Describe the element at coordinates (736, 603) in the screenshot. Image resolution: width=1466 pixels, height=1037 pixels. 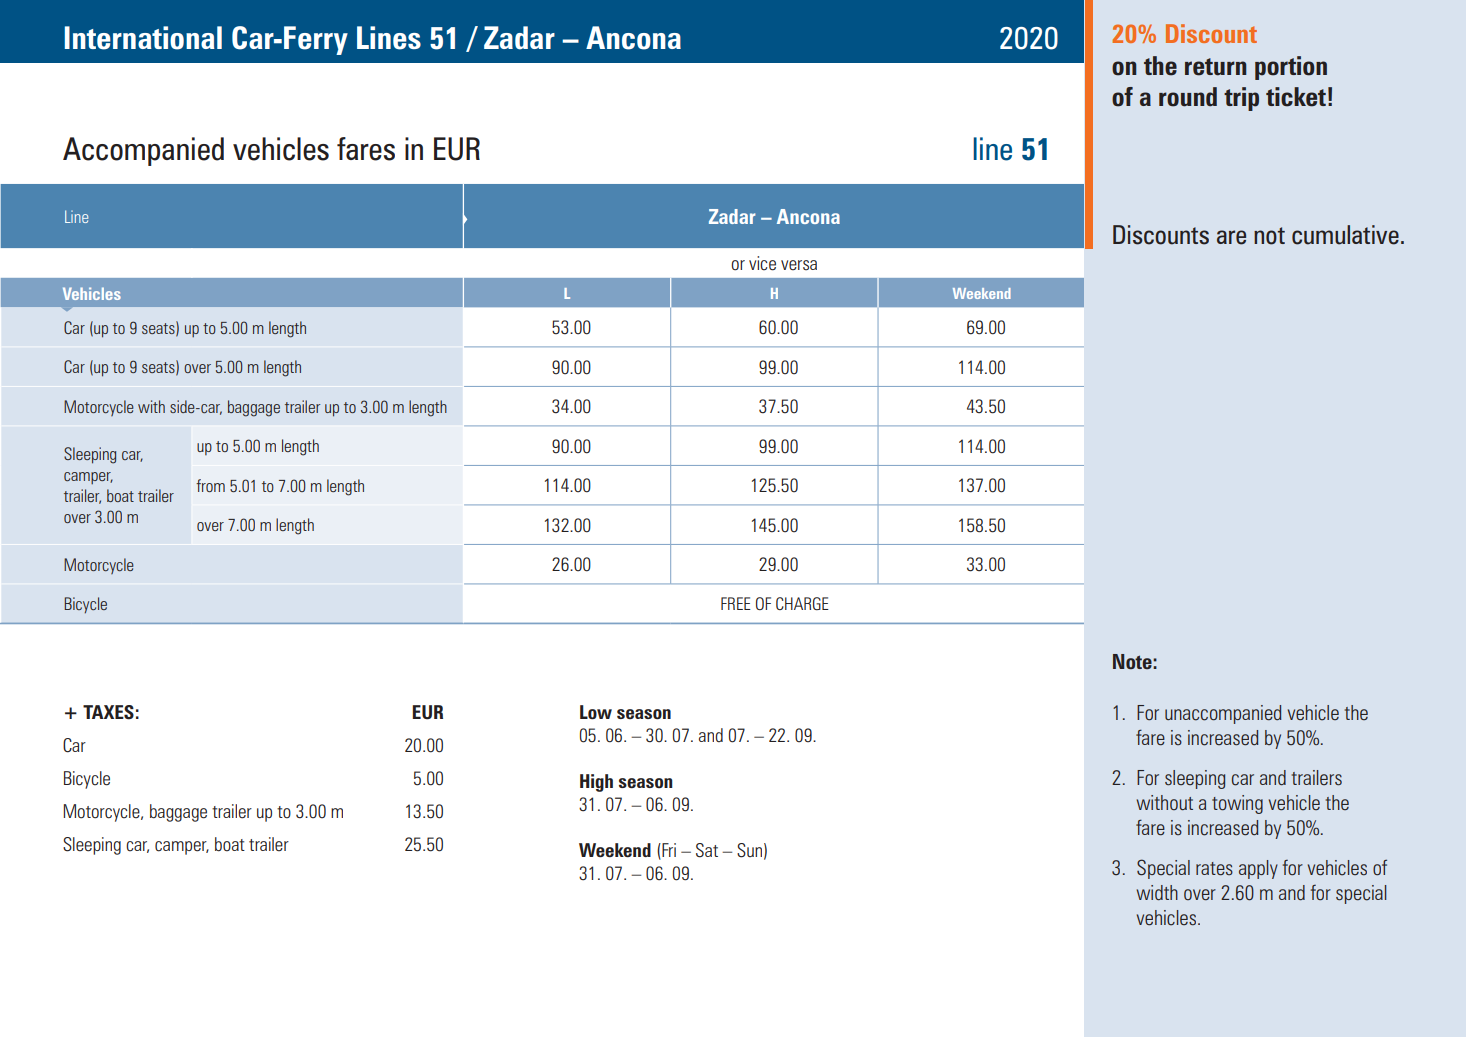
I see `FREE` at that location.
